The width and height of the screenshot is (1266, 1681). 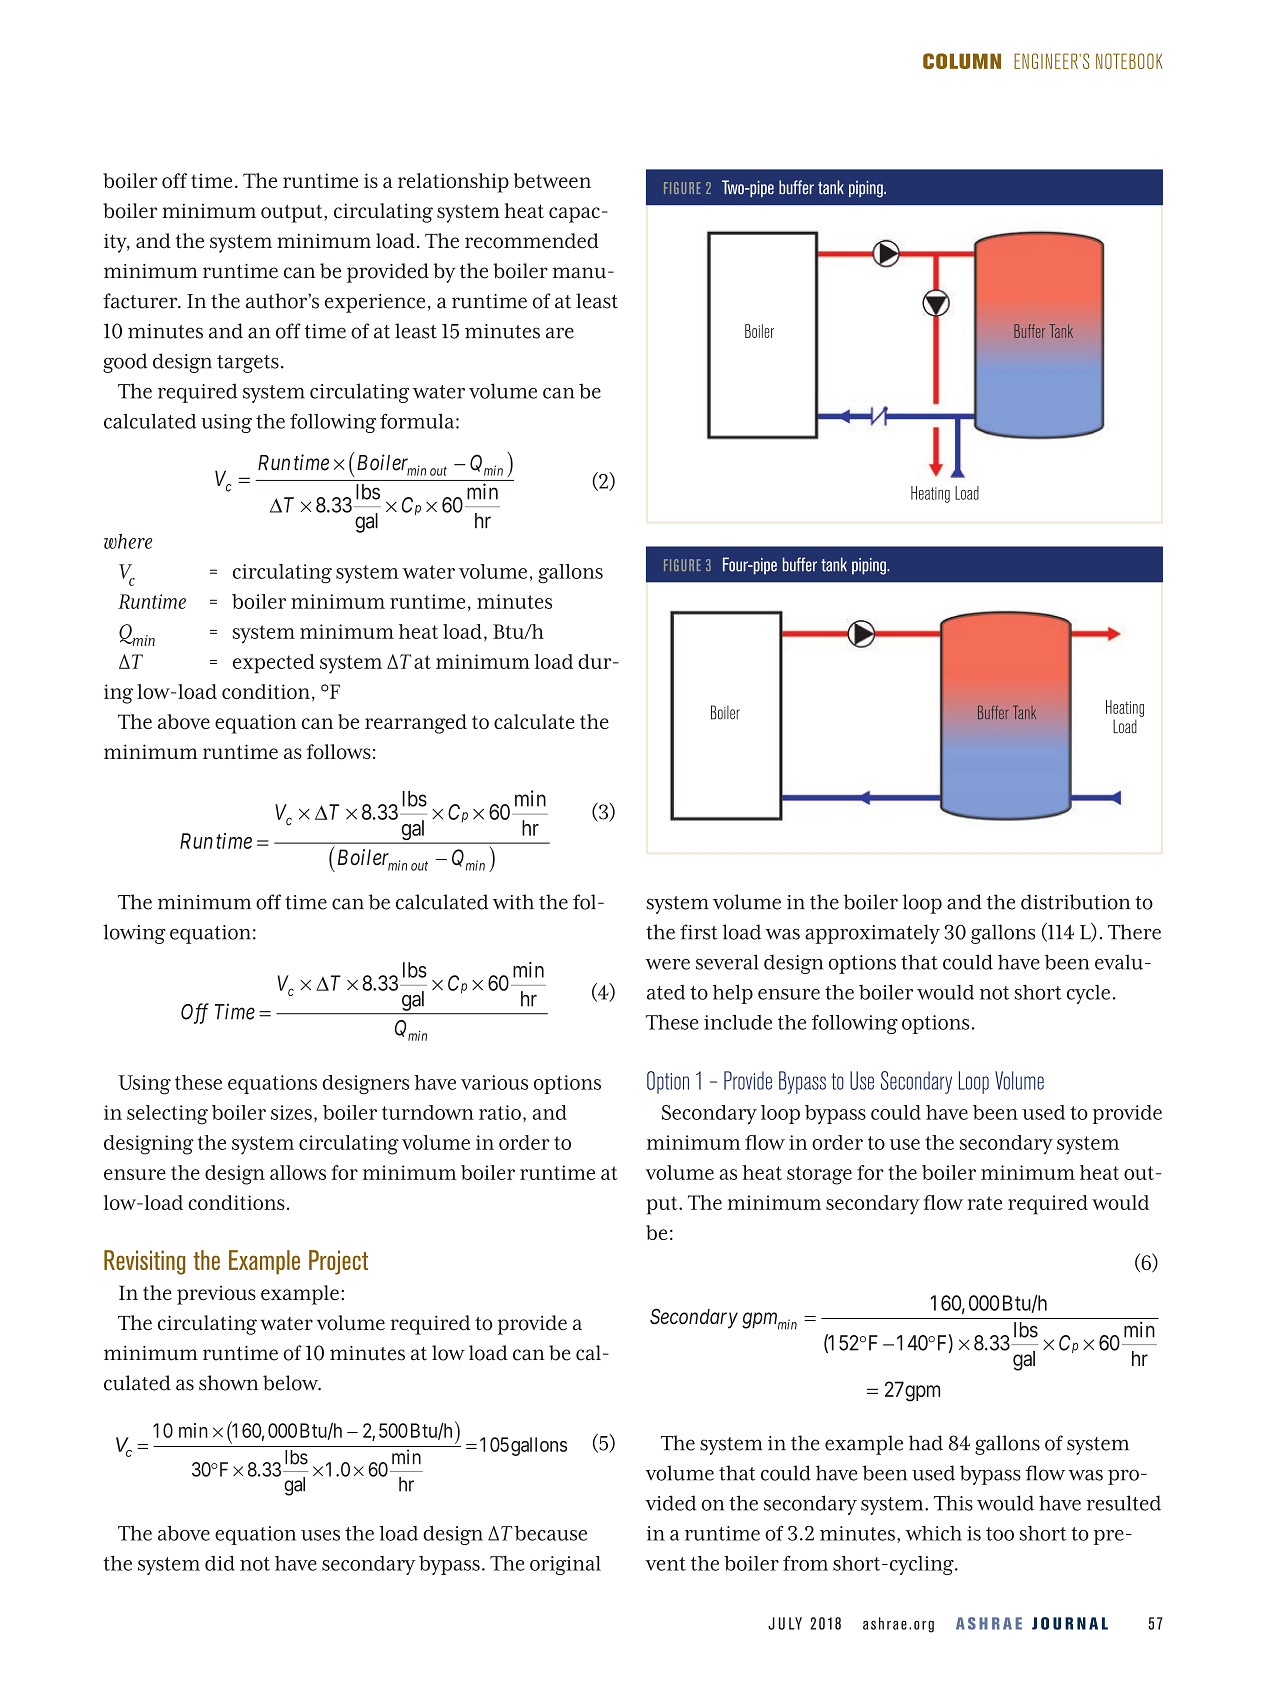 I want to click on output, so click(x=293, y=213).
